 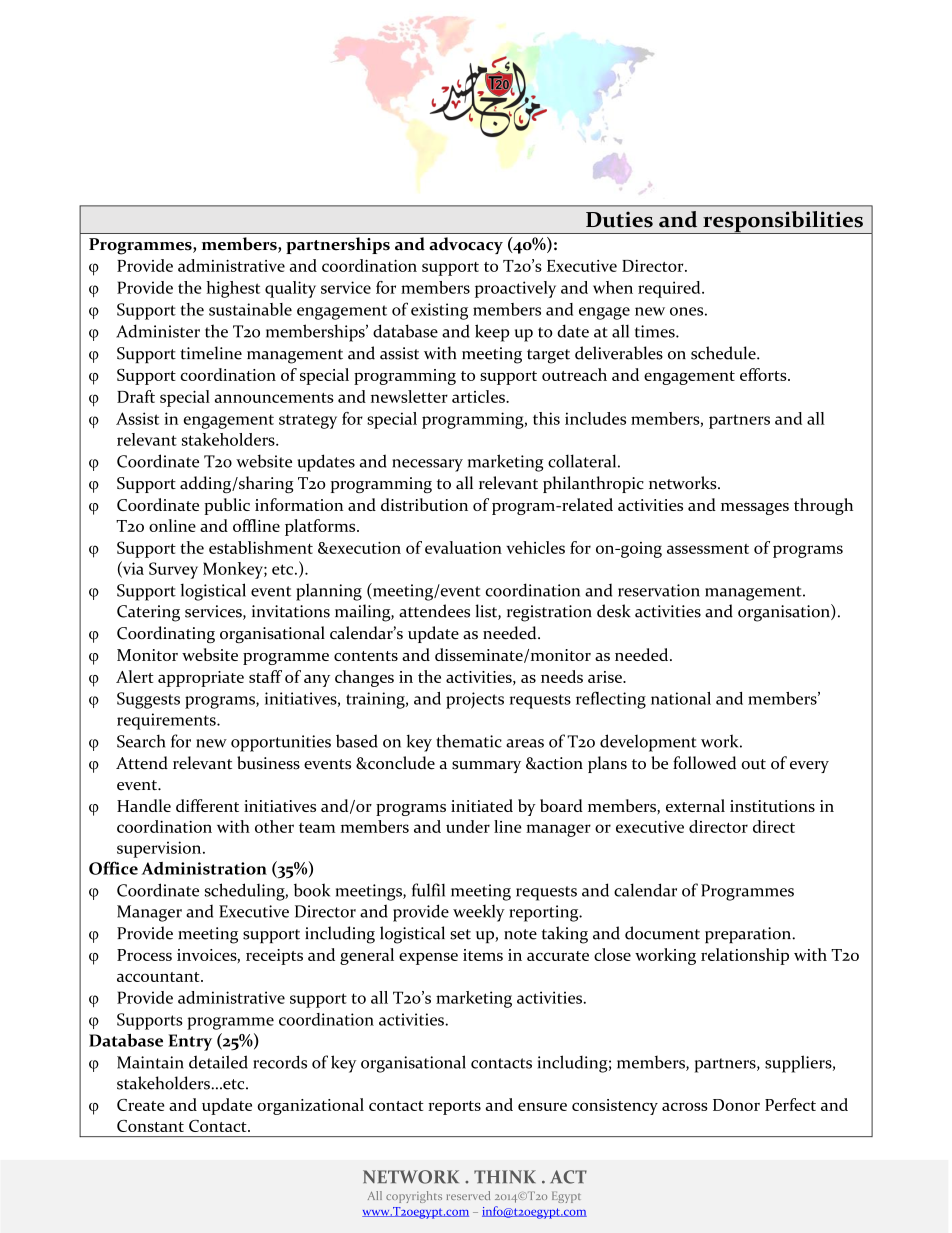 I want to click on under, so click(x=468, y=826).
